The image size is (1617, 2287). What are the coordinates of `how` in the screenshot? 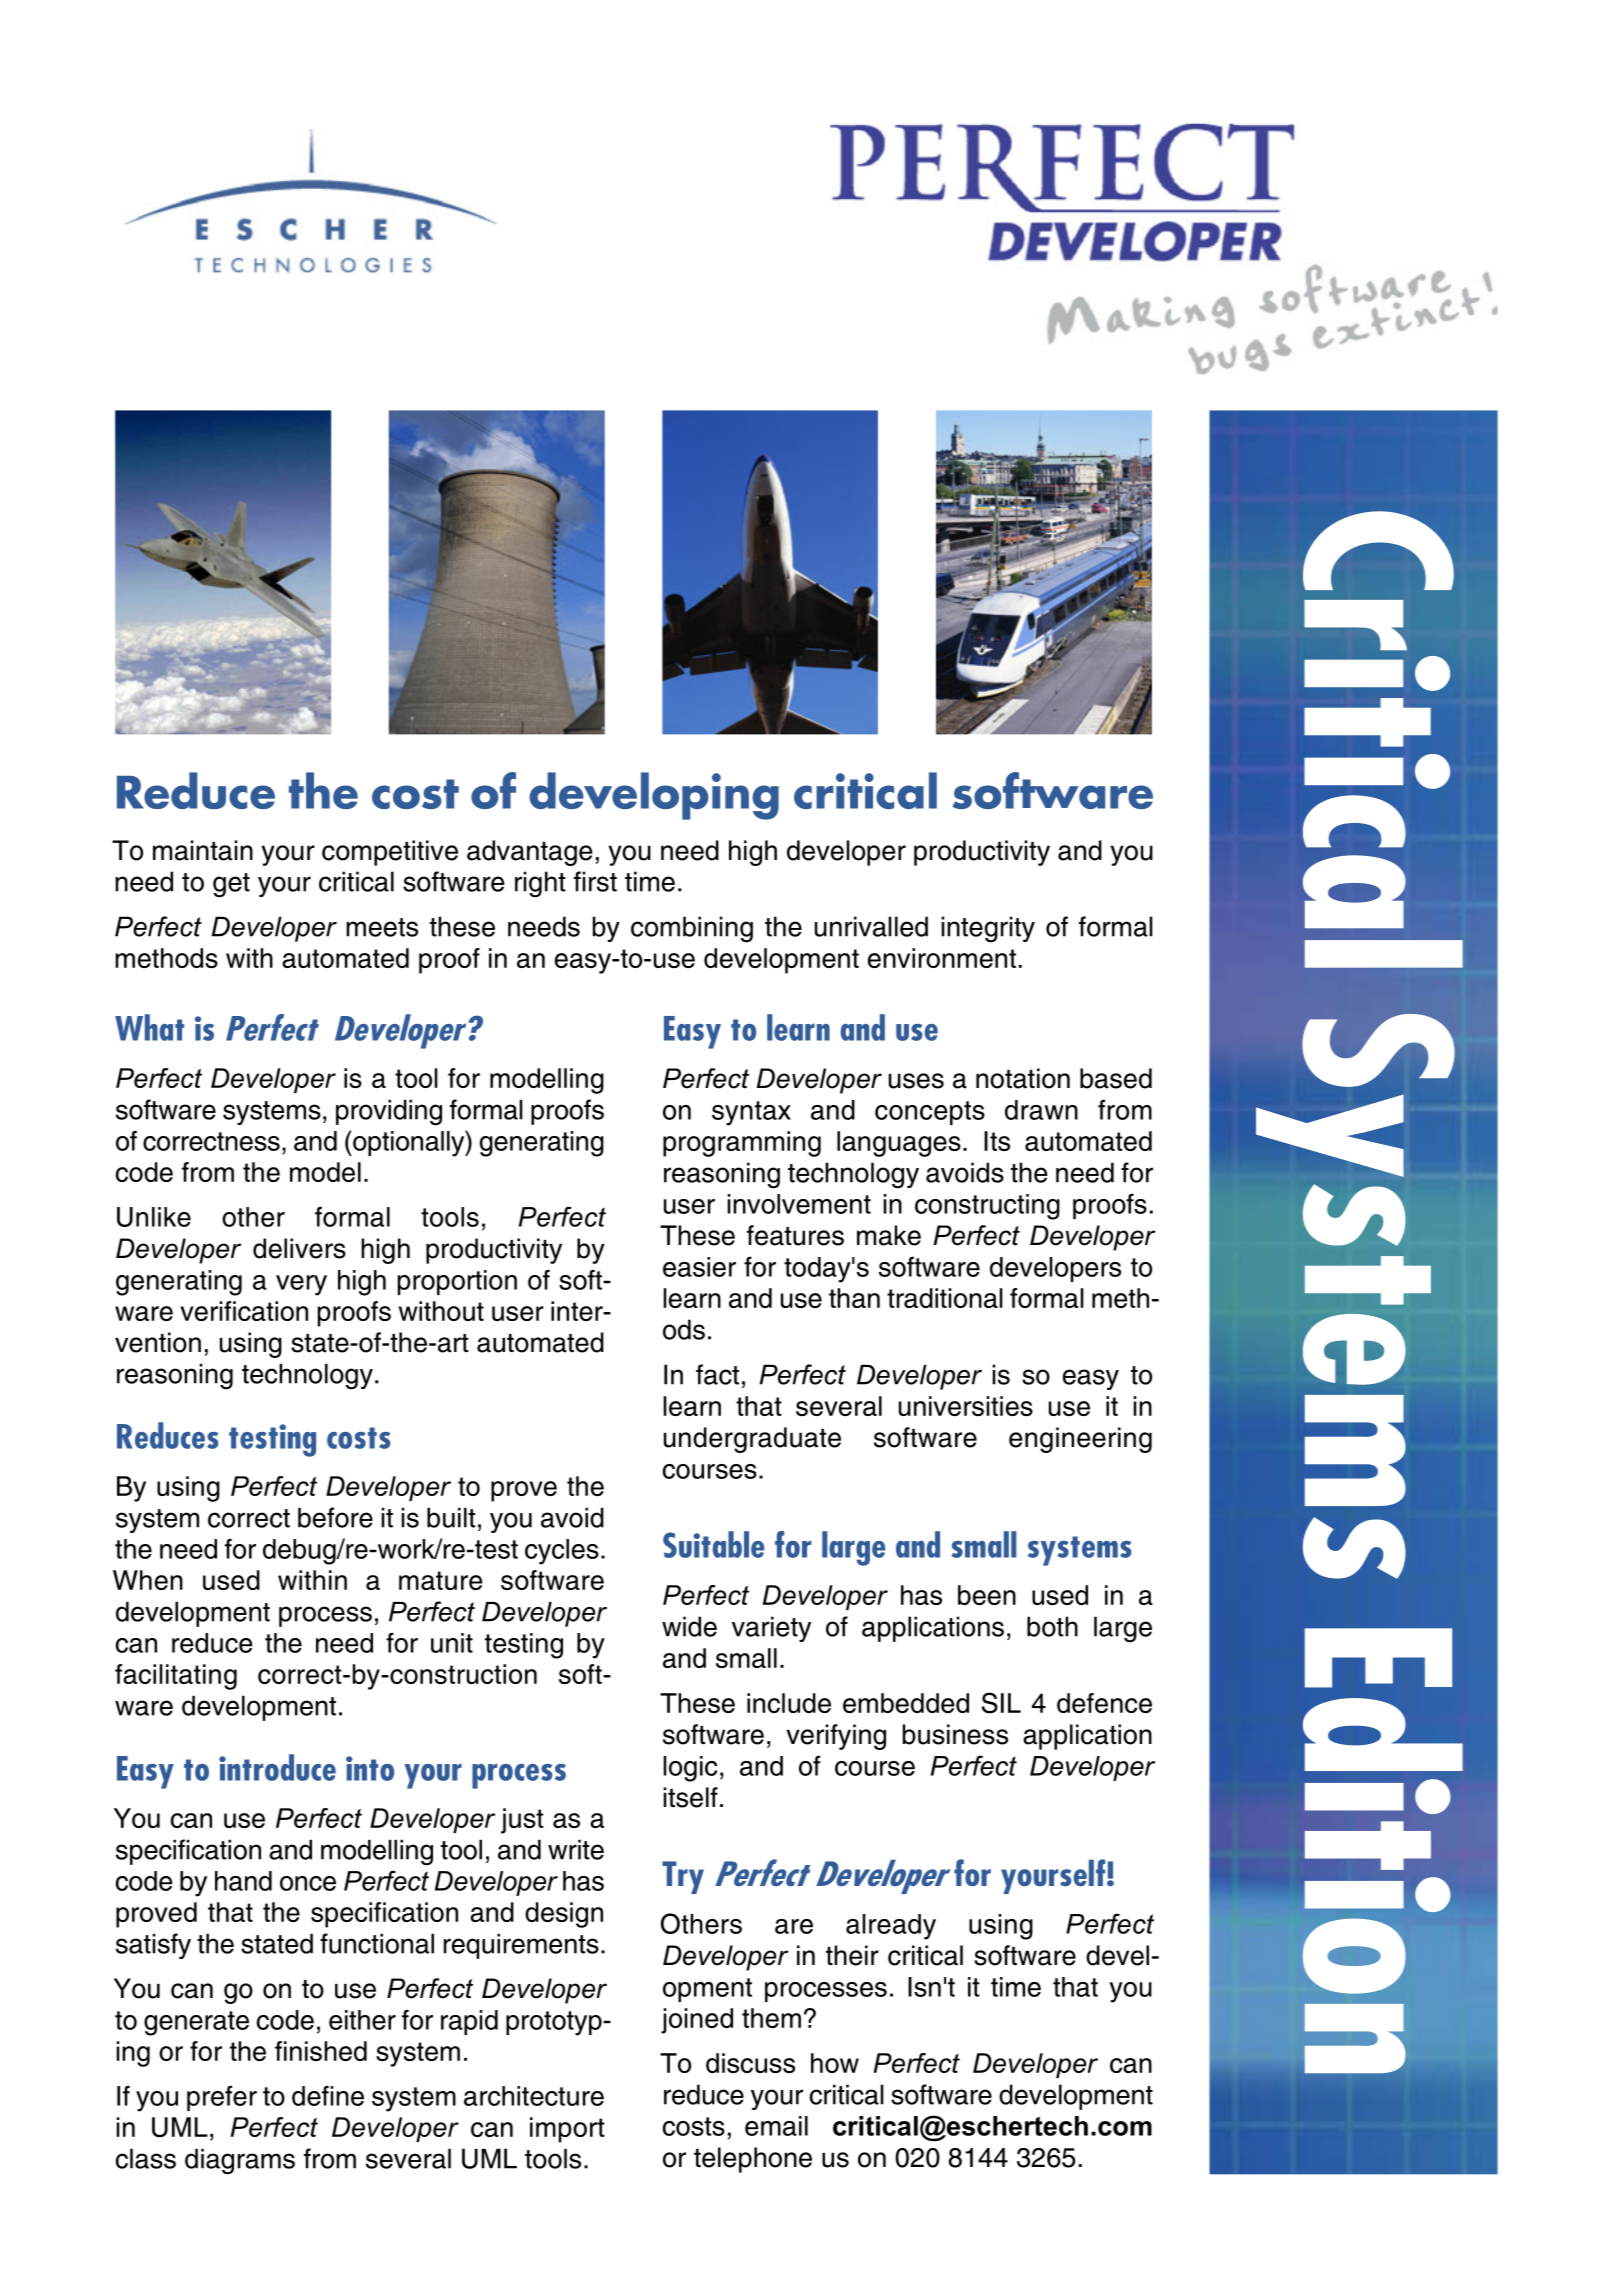 It's located at (835, 2063).
